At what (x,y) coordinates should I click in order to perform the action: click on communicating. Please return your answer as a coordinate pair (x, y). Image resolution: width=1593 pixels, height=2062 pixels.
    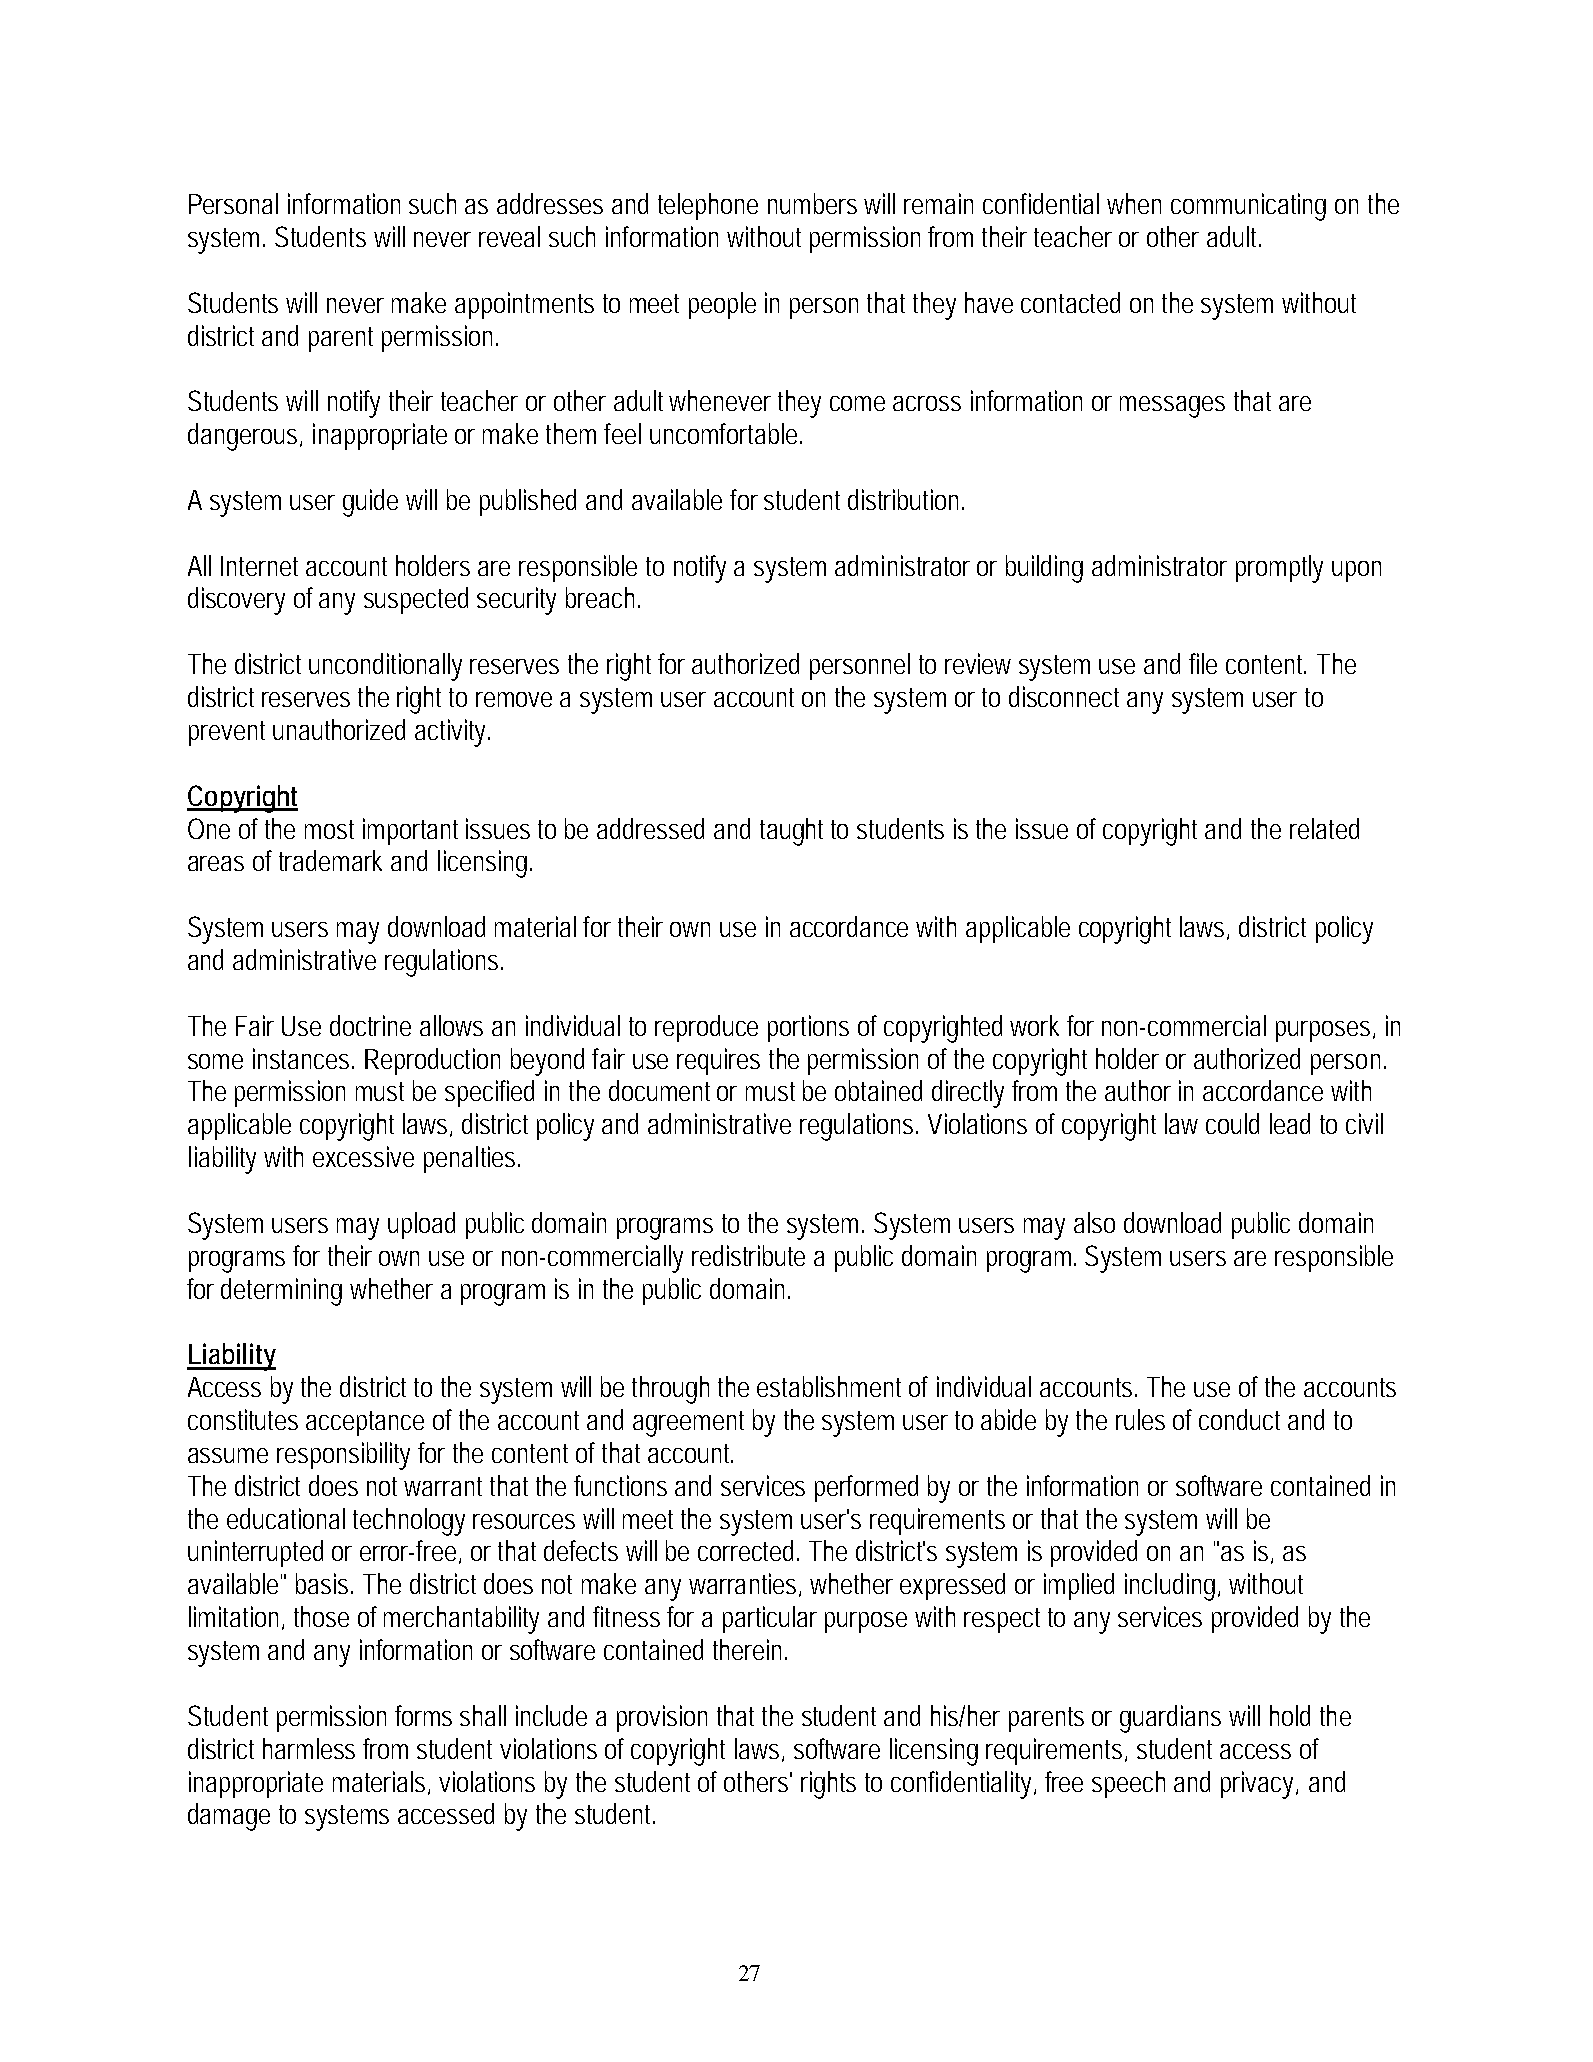
    Looking at the image, I should click on (1248, 207).
